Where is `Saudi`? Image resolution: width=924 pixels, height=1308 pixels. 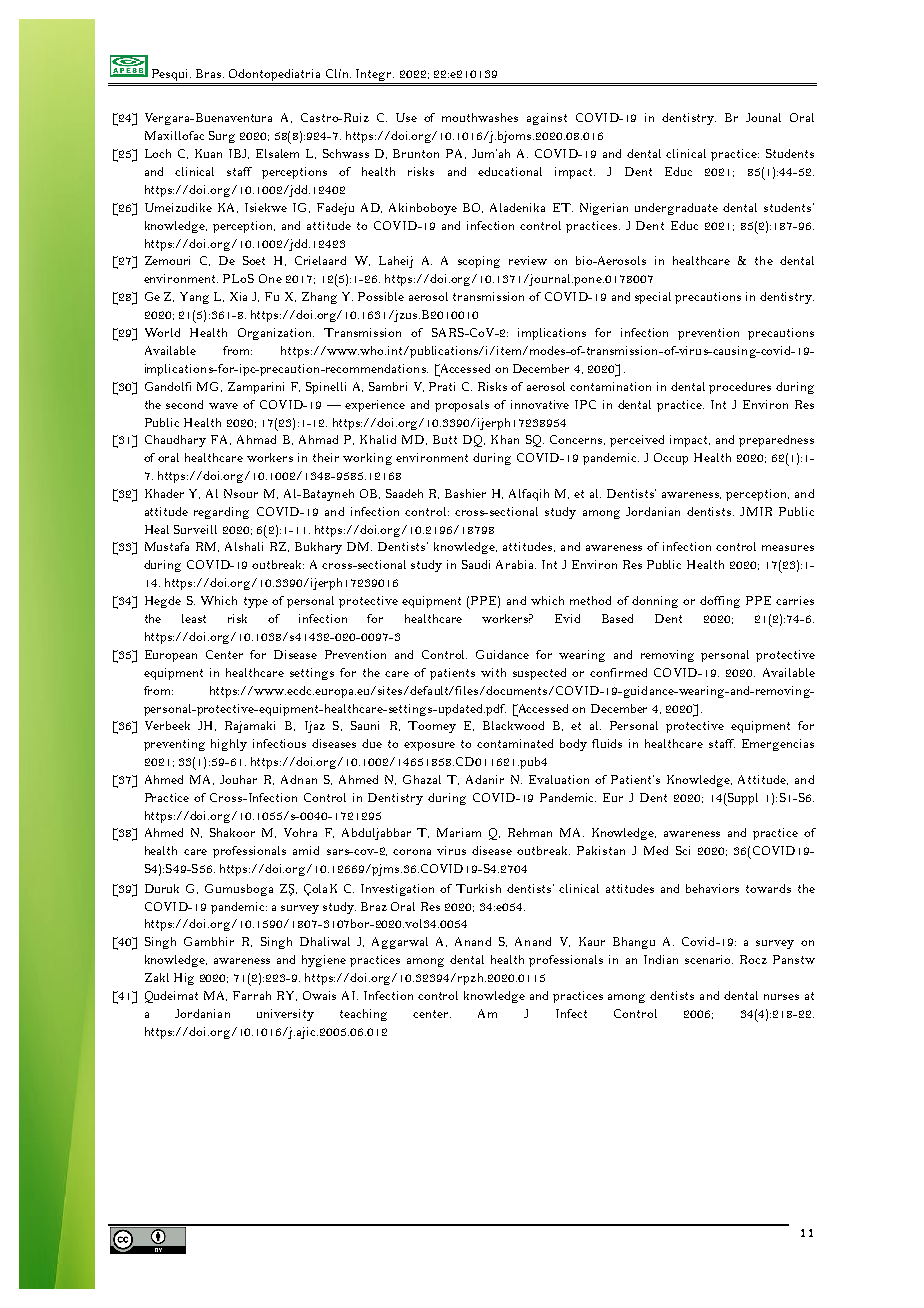
Saudi is located at coordinates (476, 564).
